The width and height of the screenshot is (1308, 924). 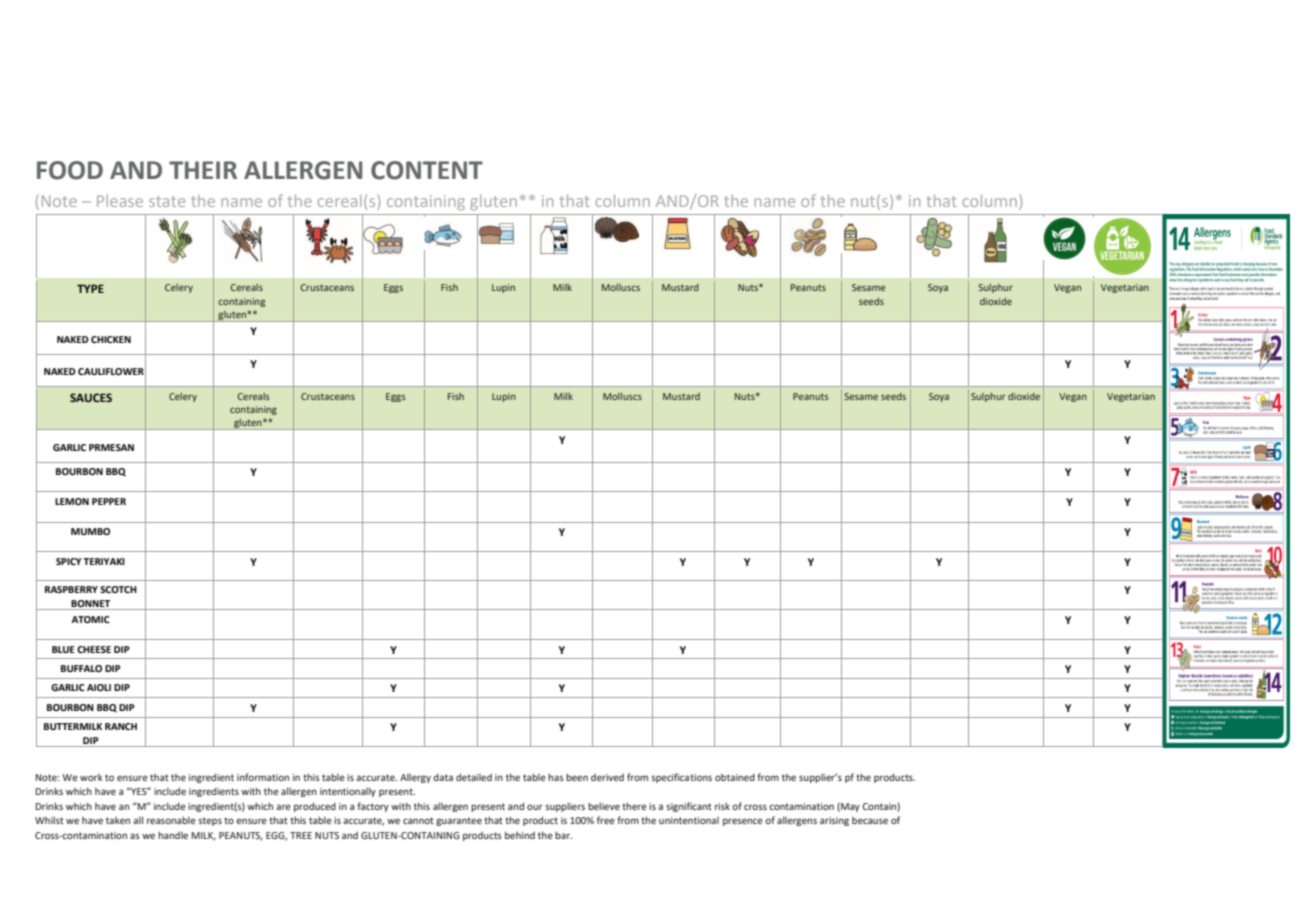 I want to click on TYPE, so click(x=90, y=288).
